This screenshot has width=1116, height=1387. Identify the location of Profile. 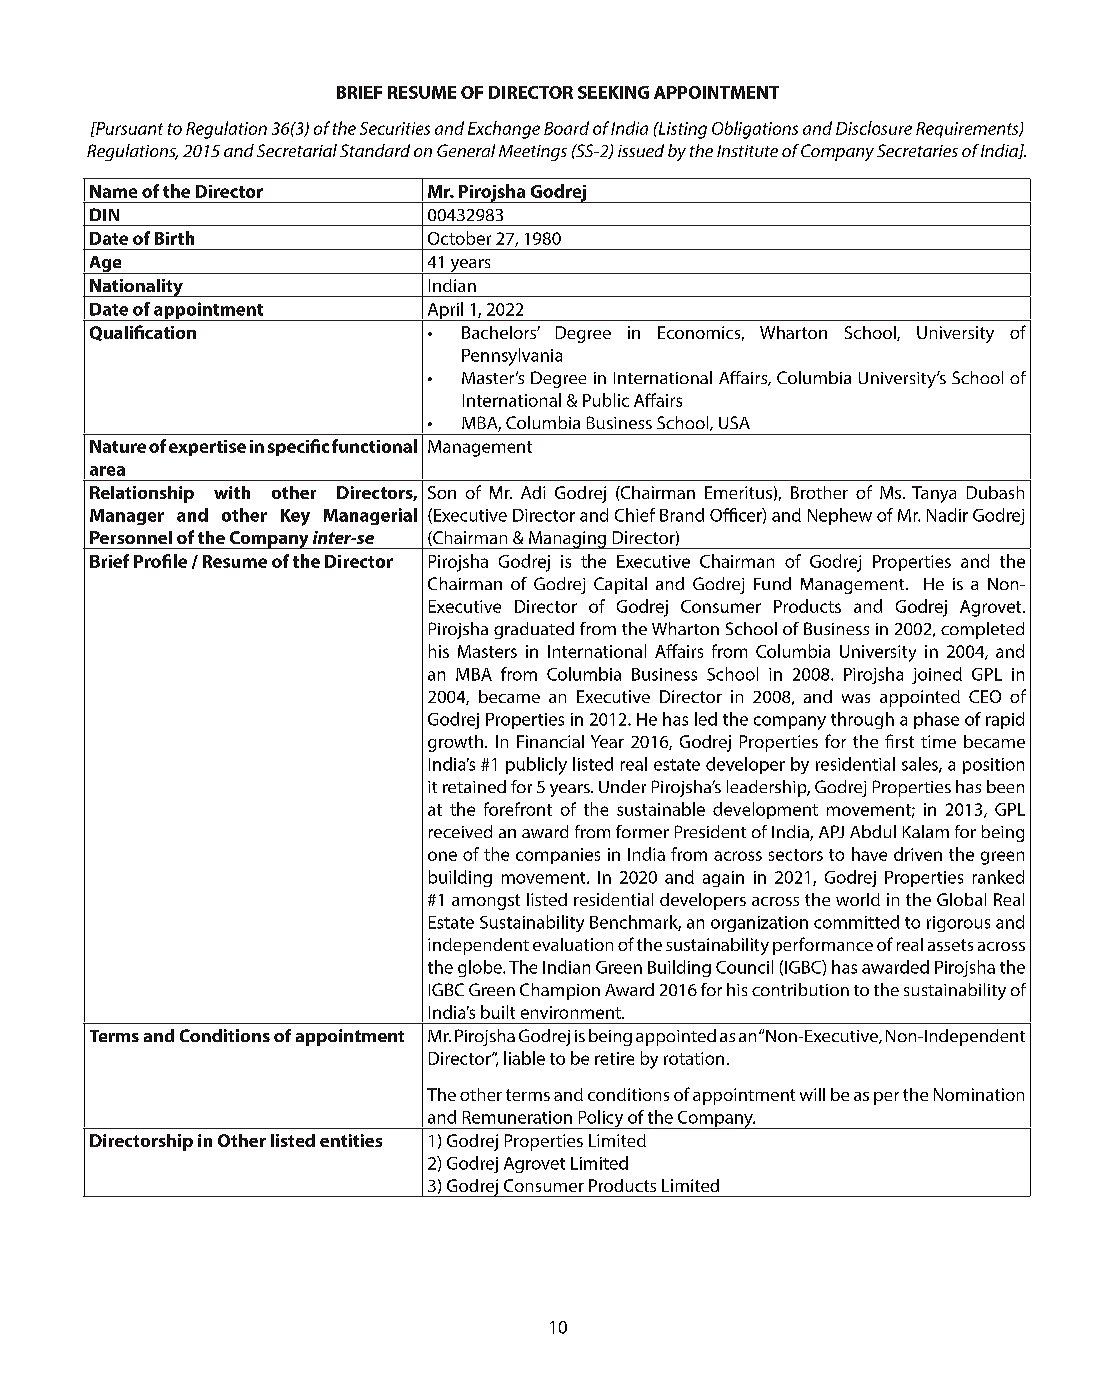
(160, 561).
